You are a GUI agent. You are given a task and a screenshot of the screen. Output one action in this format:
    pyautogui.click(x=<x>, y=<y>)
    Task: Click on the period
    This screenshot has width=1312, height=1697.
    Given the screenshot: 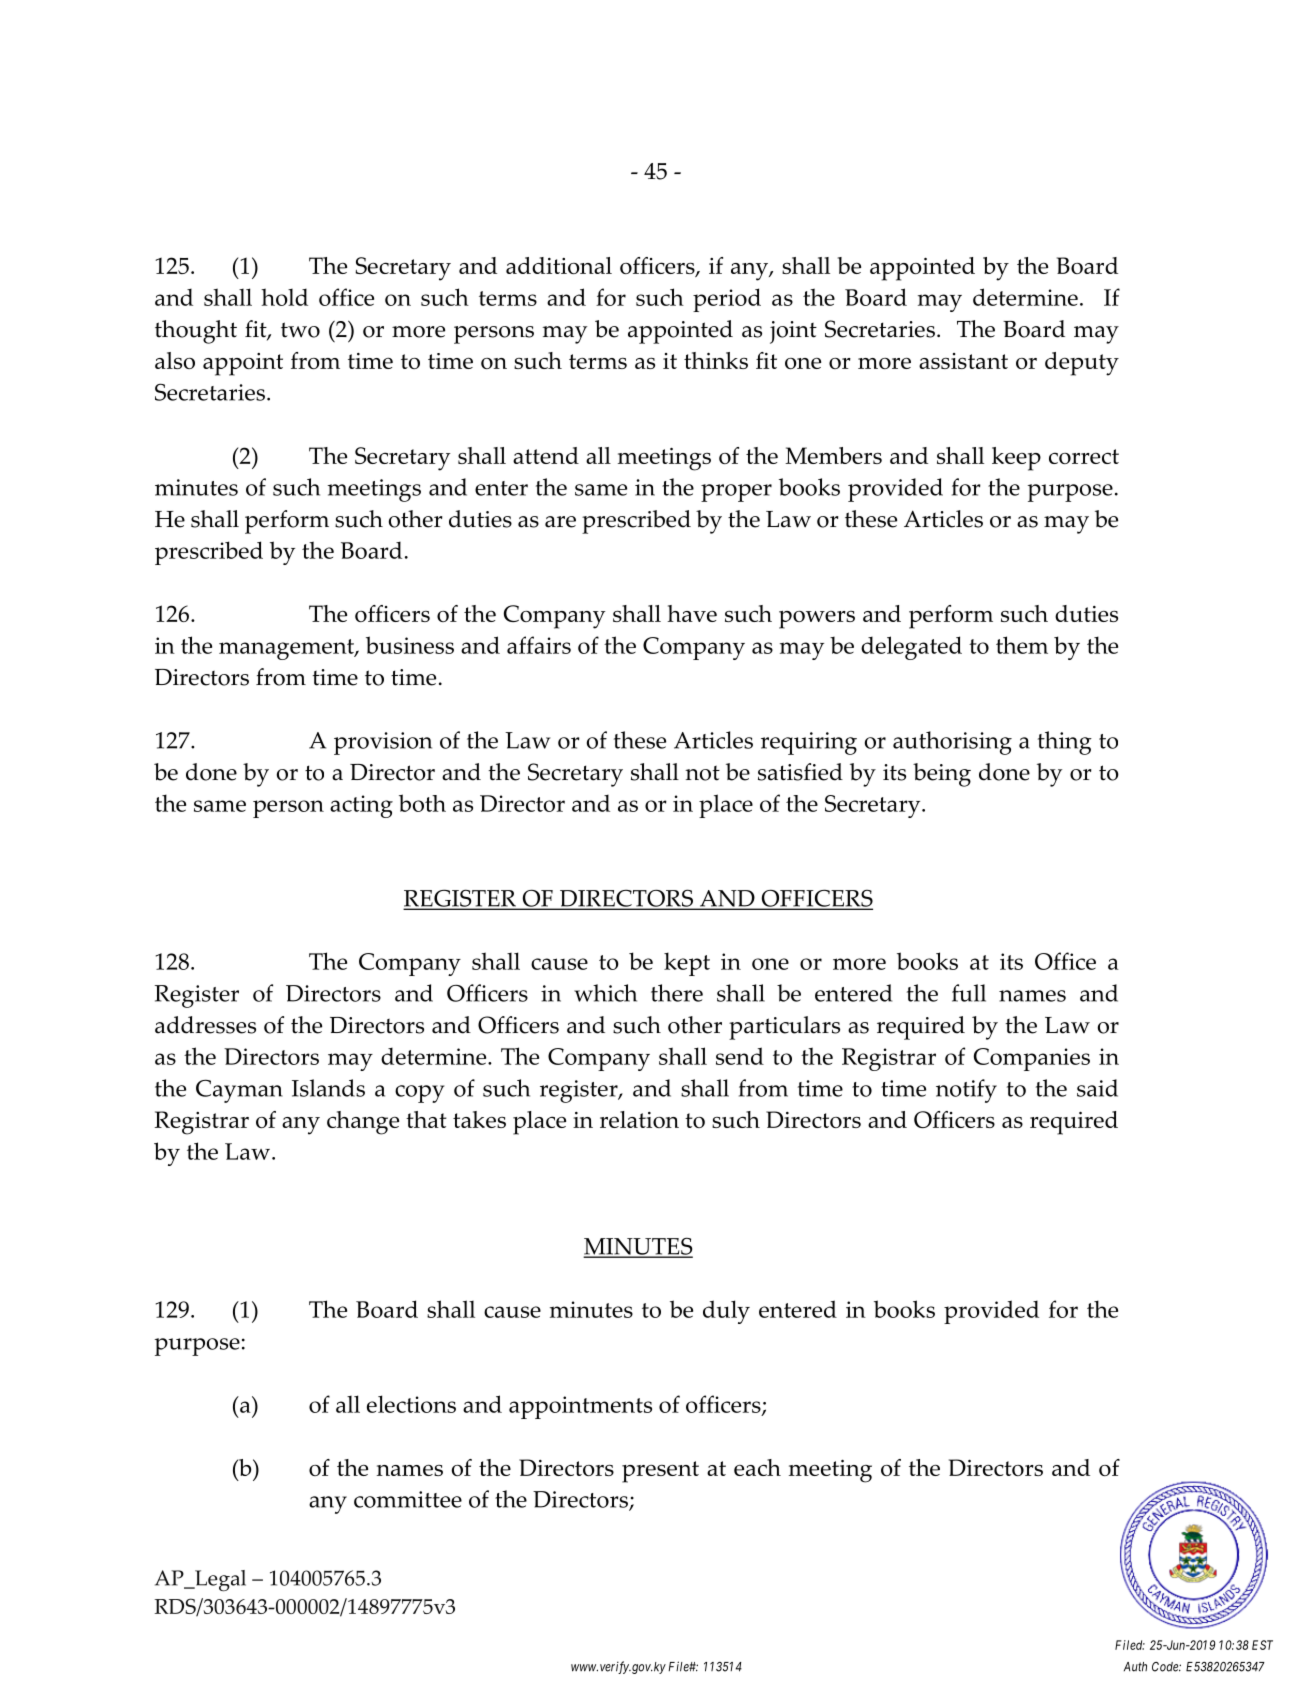 What is the action you would take?
    pyautogui.click(x=727, y=300)
